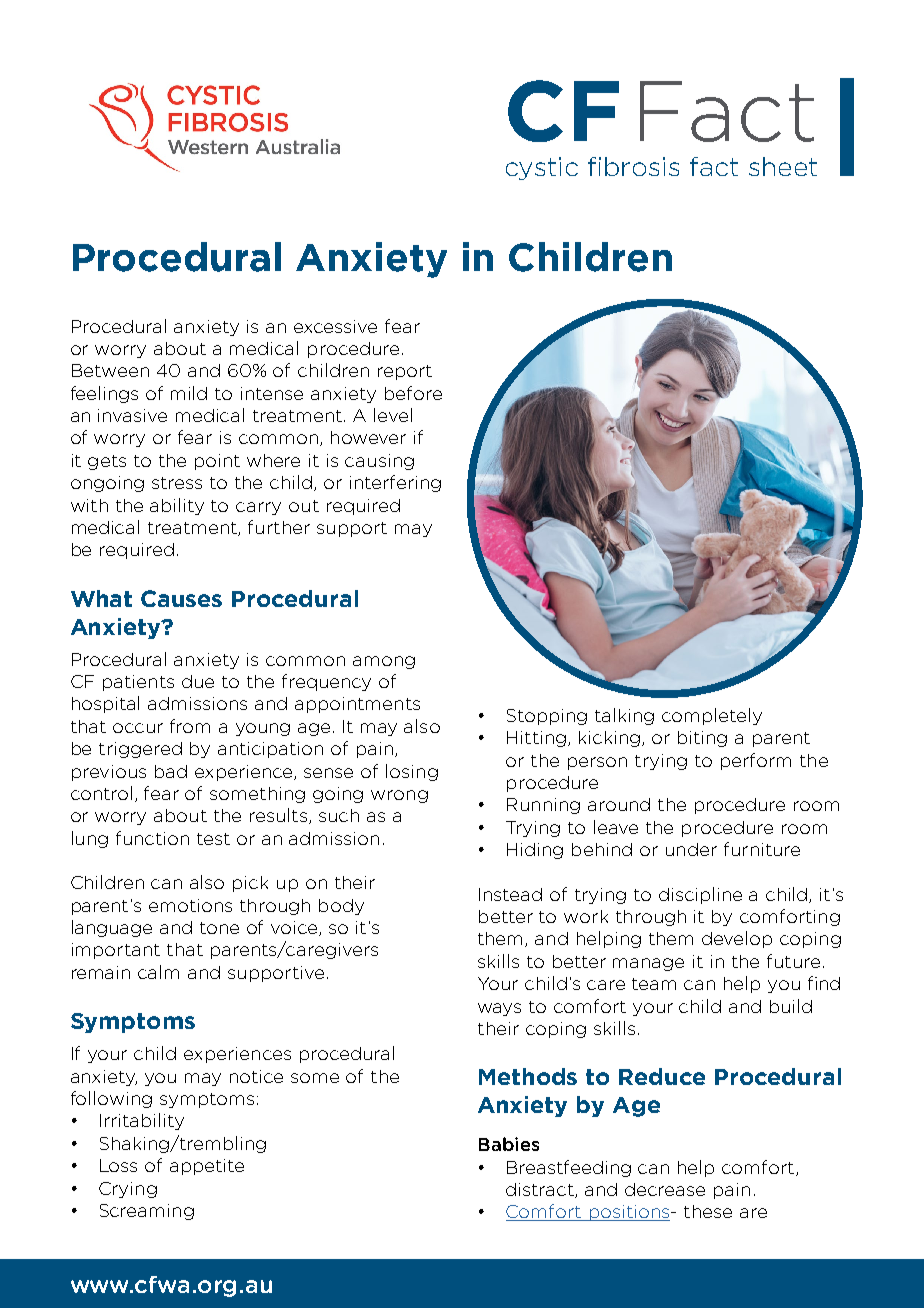  What do you see at coordinates (509, 1144) in the screenshot?
I see `Babies` at bounding box center [509, 1144].
